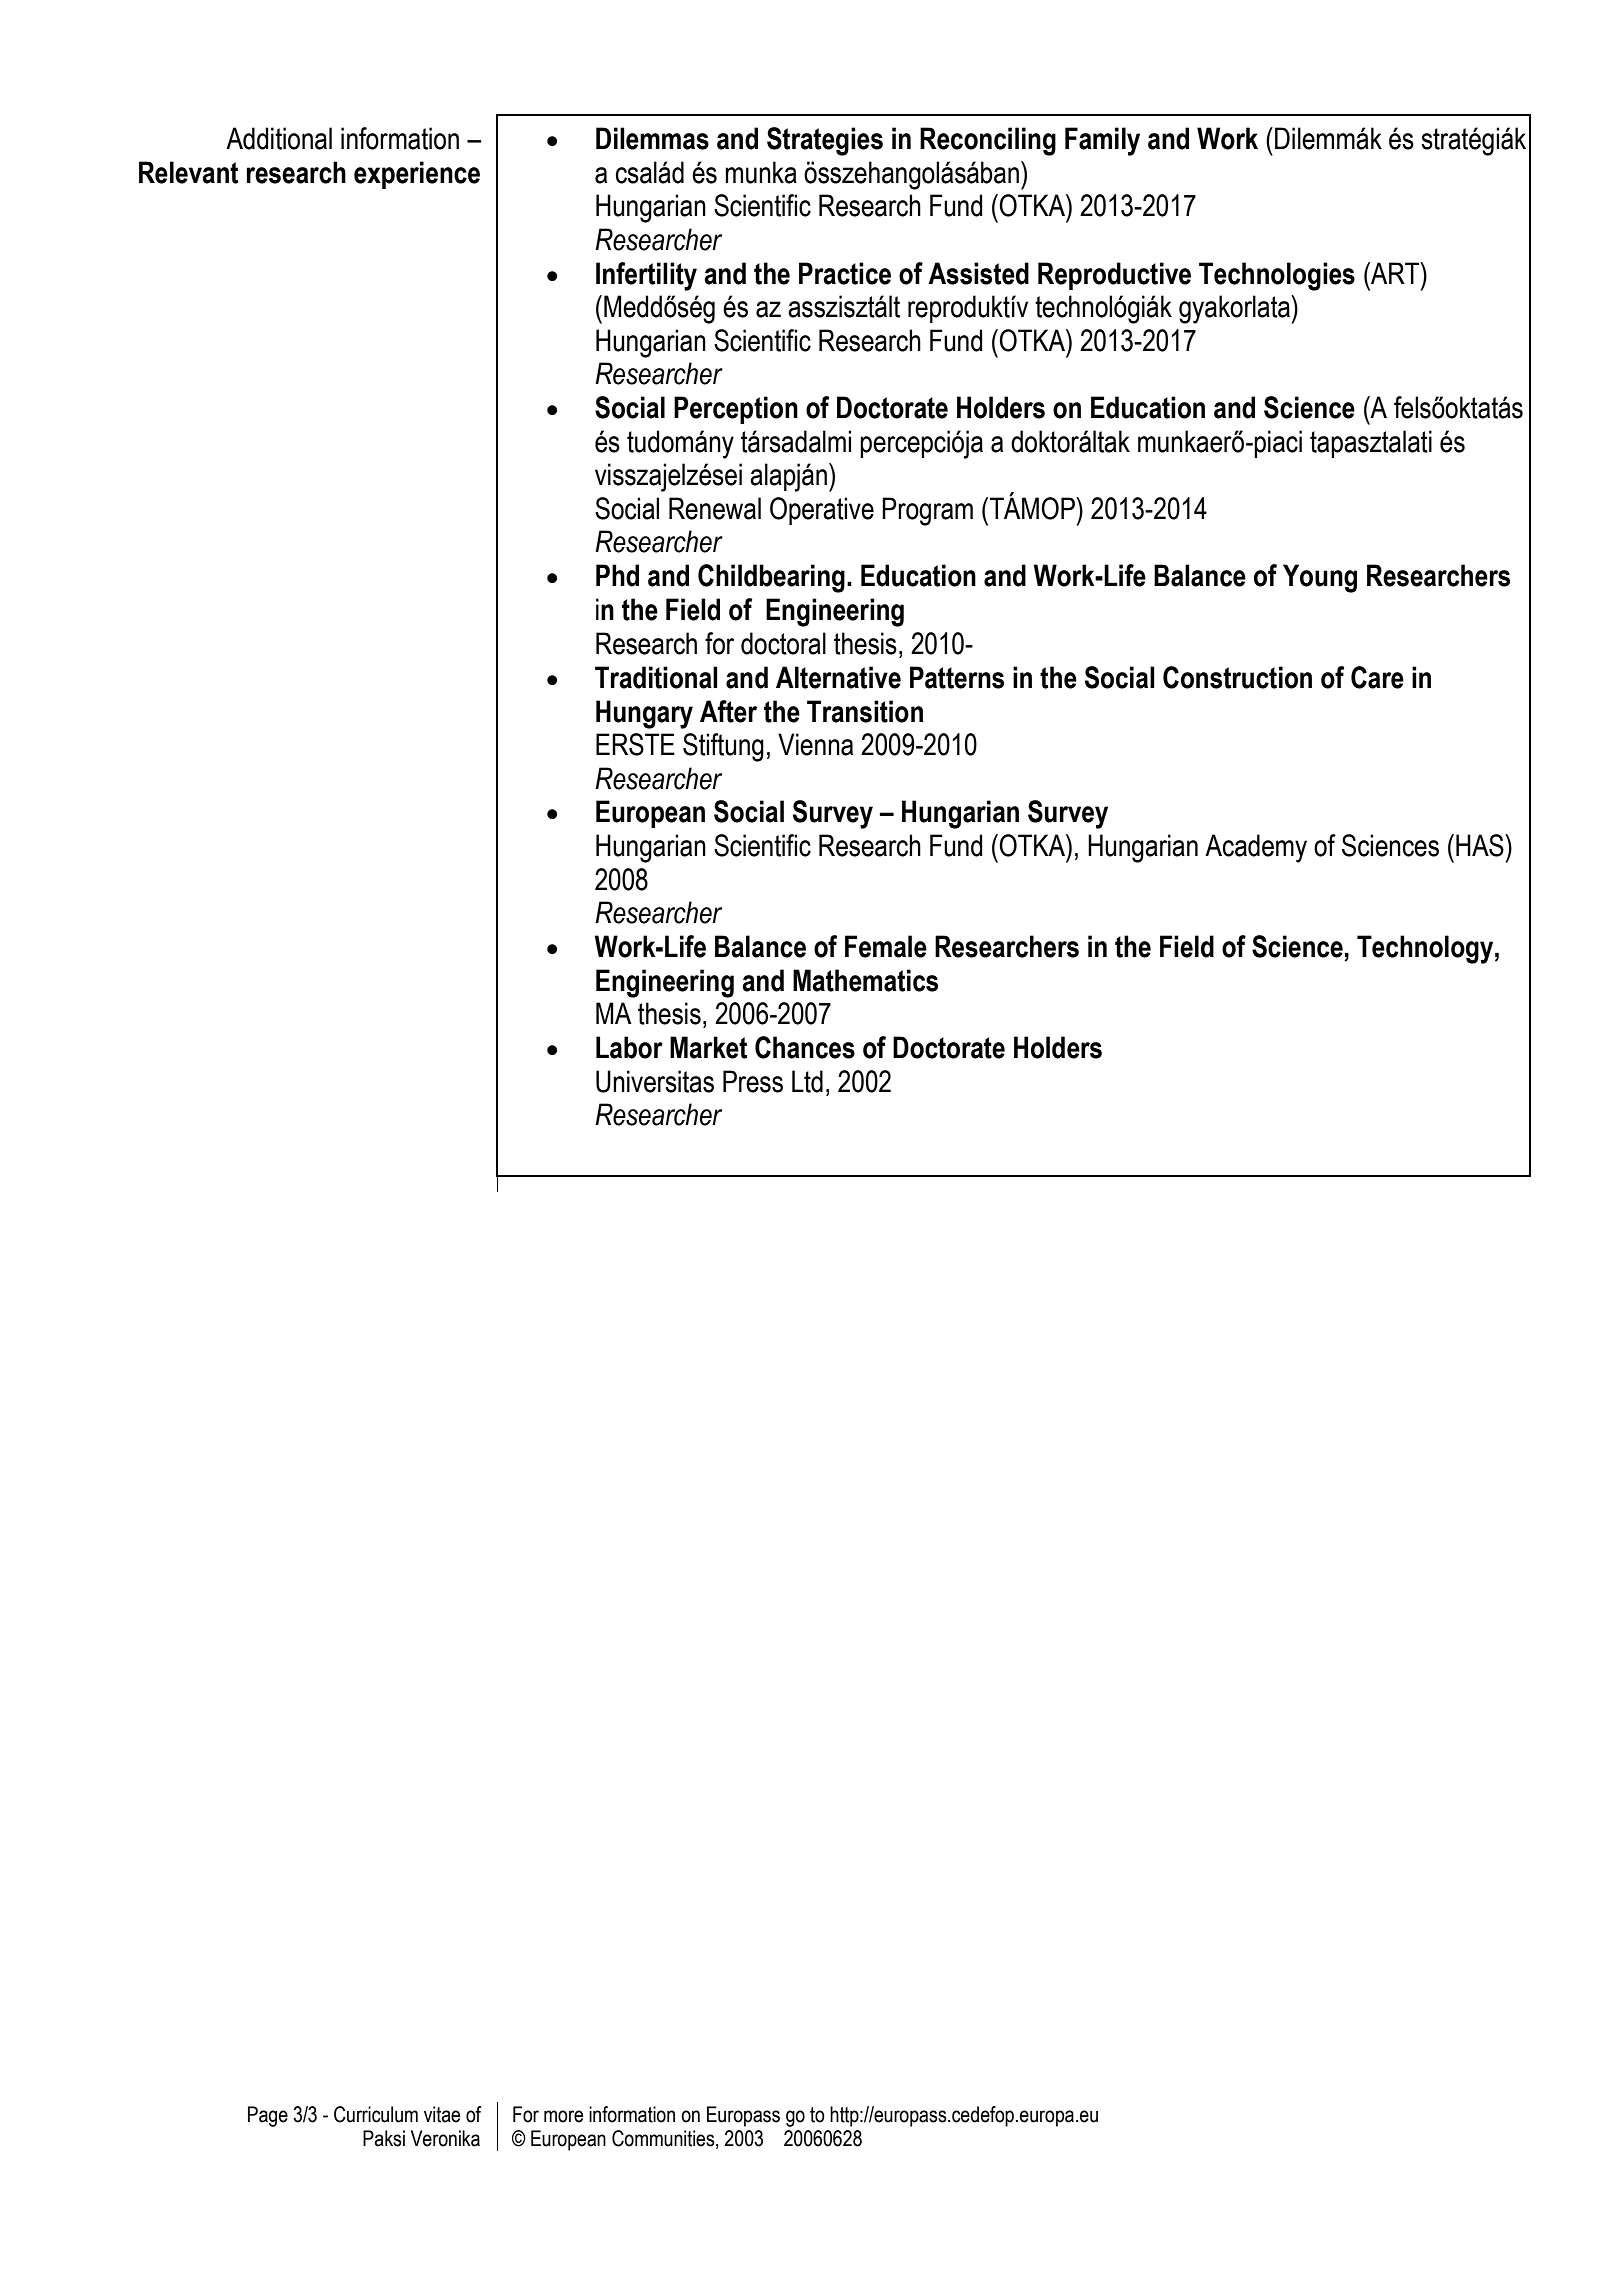  I want to click on Labor, so click(629, 1047).
